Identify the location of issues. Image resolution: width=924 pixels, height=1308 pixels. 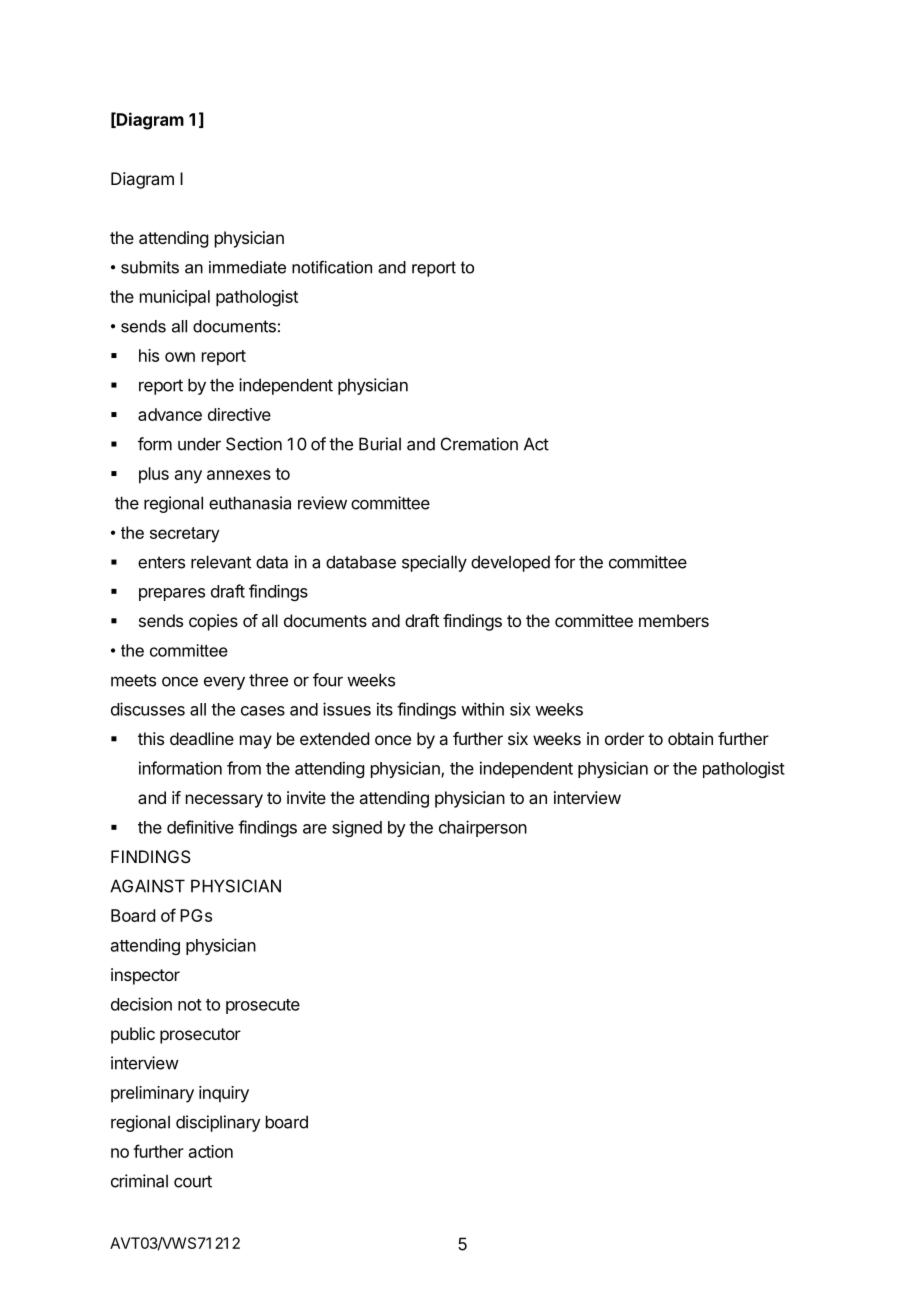
(347, 709).
